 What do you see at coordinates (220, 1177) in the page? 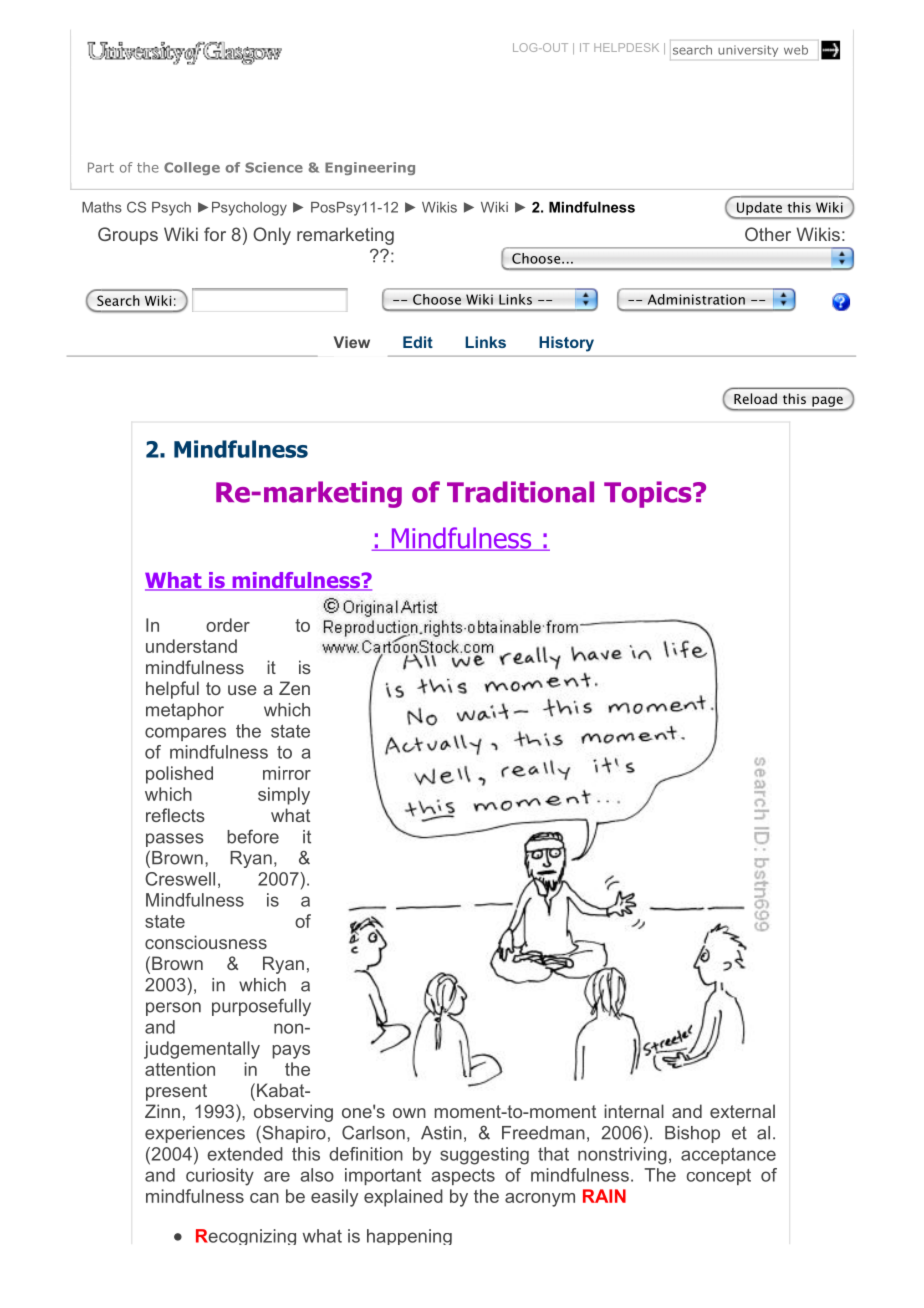
I see `curiosity` at bounding box center [220, 1177].
